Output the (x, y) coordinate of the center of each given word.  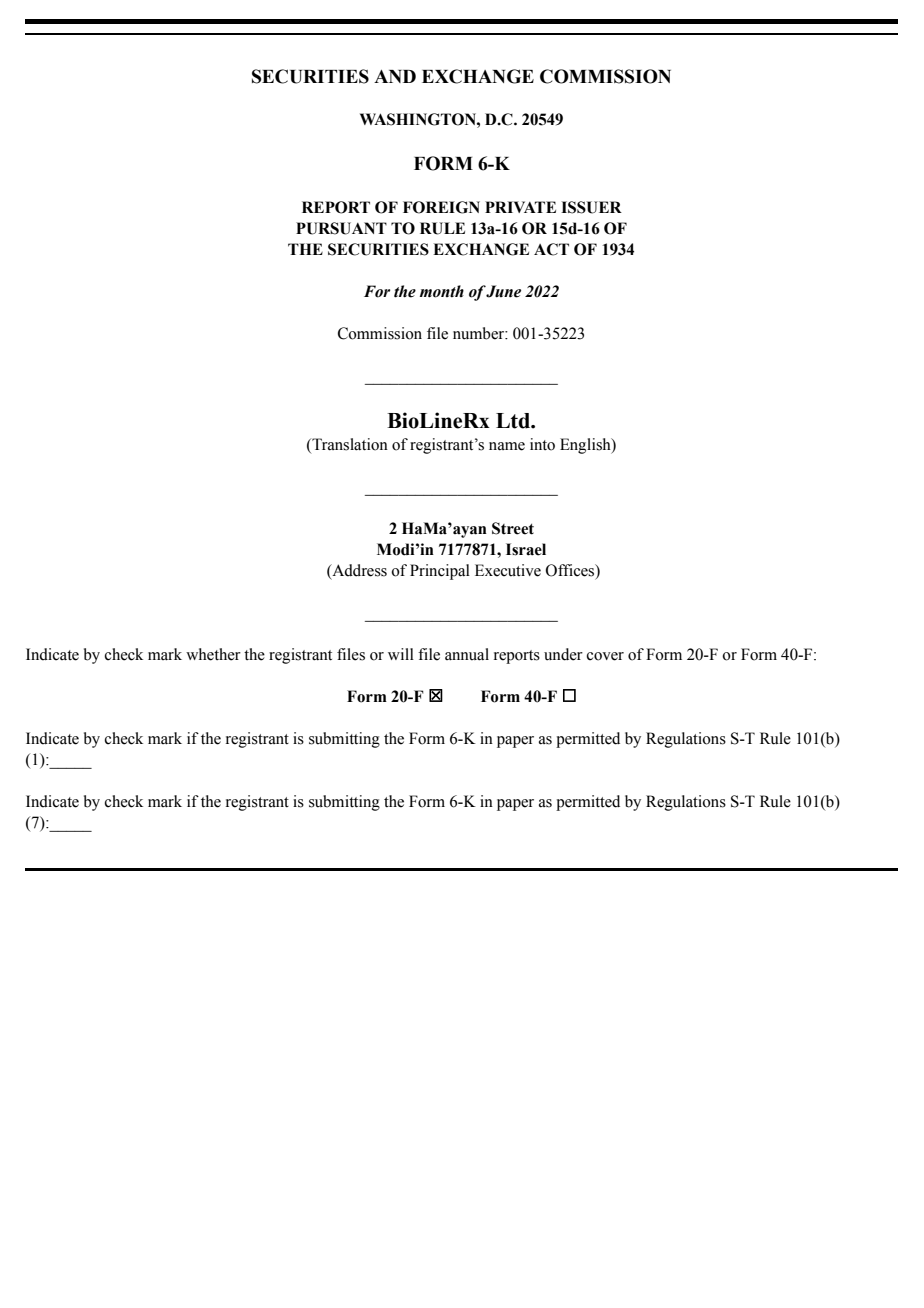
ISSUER (591, 207)
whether (213, 654)
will (401, 654)
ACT (551, 249)
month (442, 291)
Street (513, 528)
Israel (526, 549)
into (542, 444)
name (507, 446)
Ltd (514, 421)
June (503, 291)
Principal (440, 572)
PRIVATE (520, 207)
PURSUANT (341, 228)
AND (395, 76)
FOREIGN (441, 207)
